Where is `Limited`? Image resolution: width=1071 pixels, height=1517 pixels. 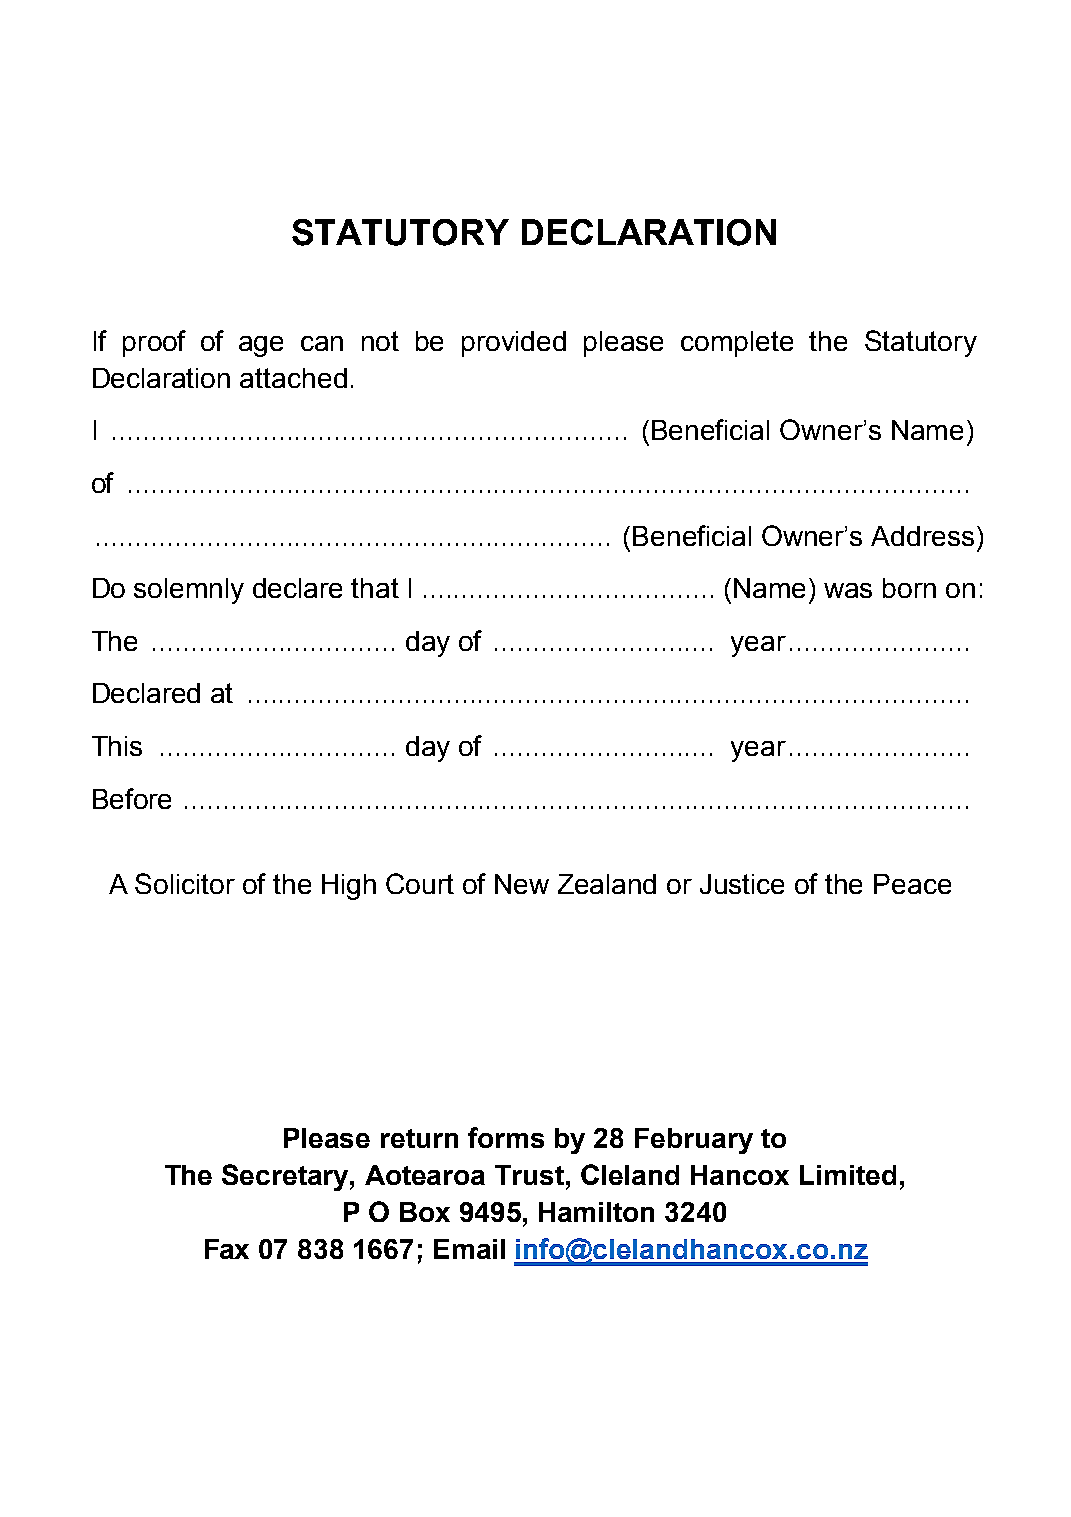 Limited is located at coordinates (848, 1175).
